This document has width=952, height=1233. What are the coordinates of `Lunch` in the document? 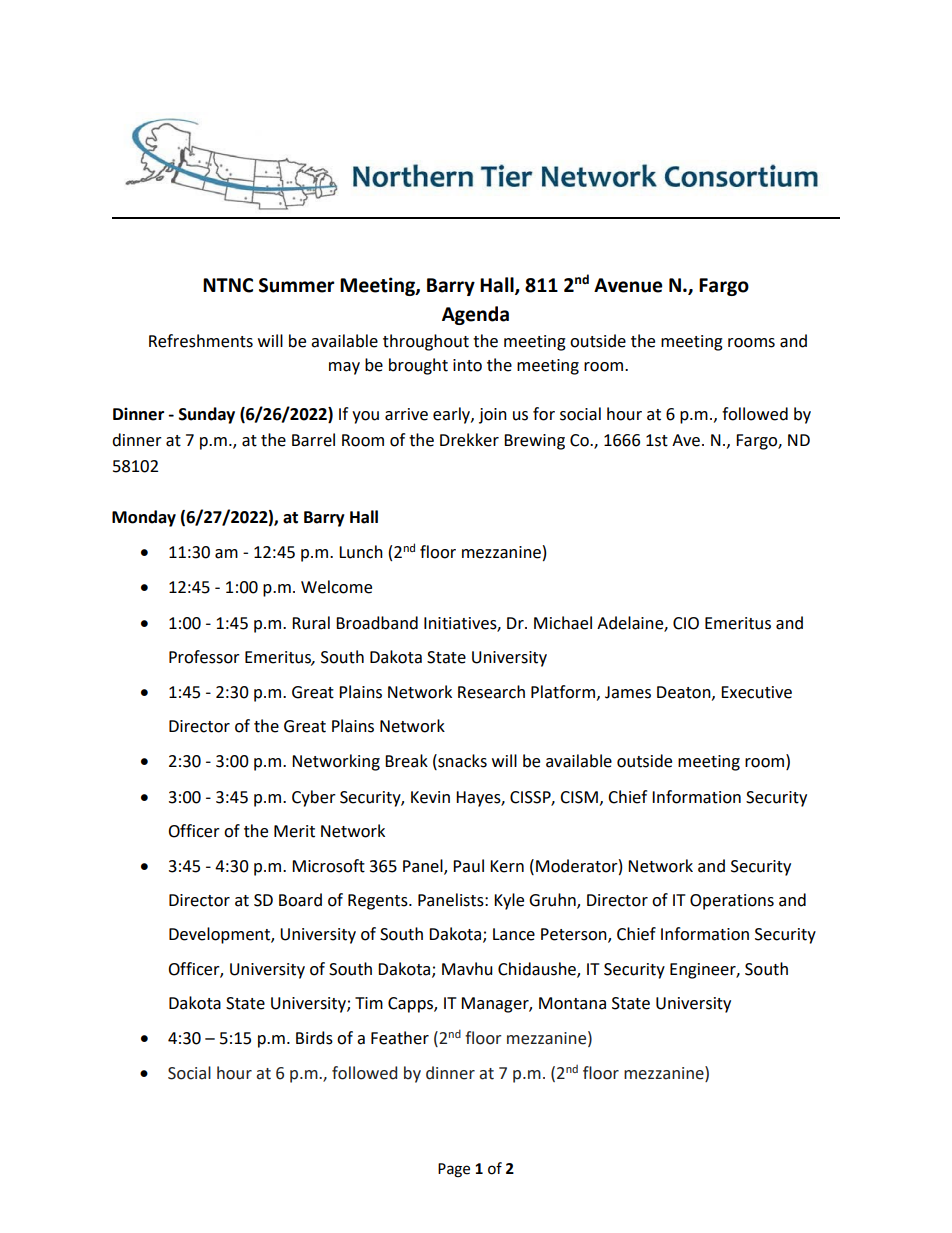 It's located at (361, 552).
